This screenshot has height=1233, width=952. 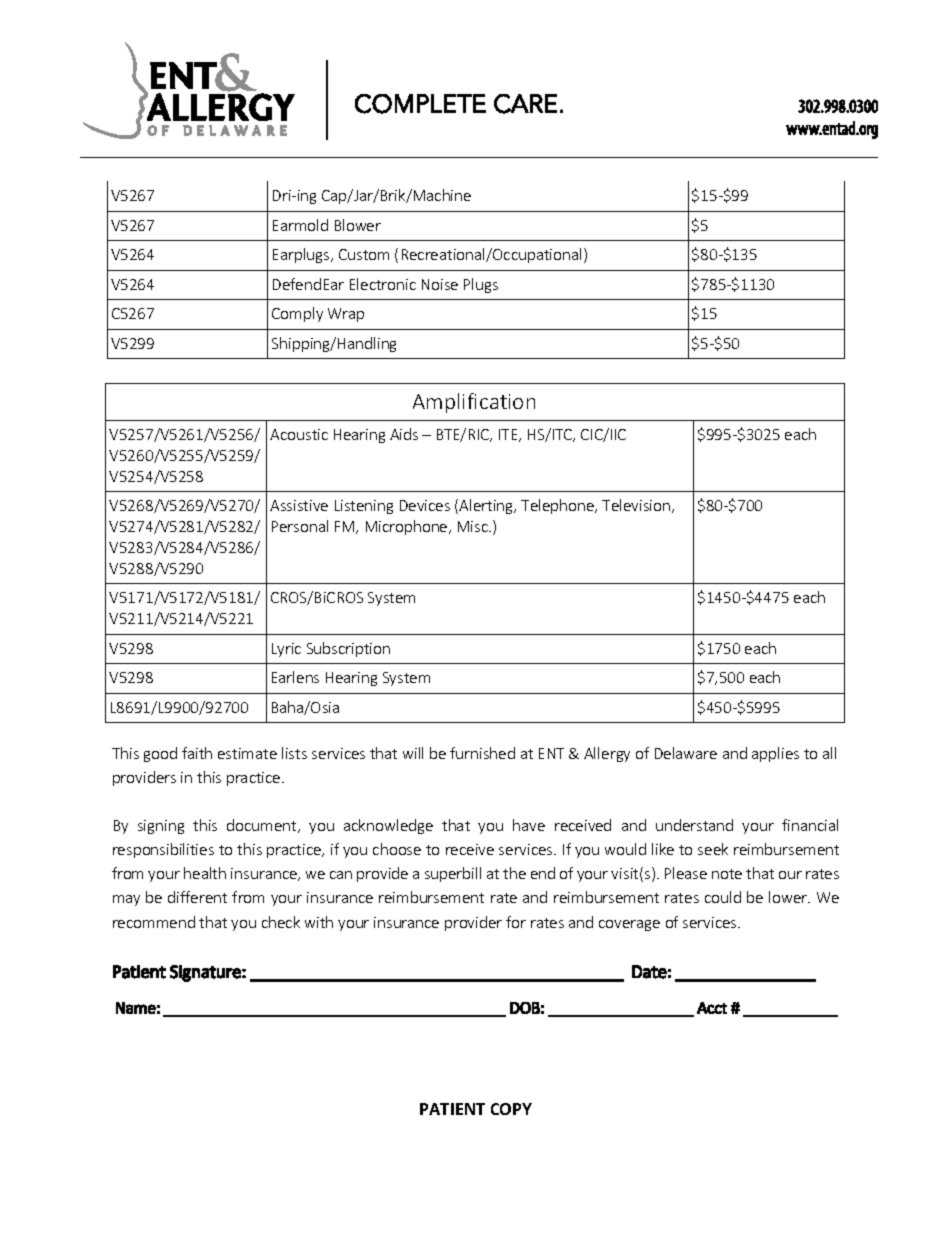 I want to click on Comply, so click(x=297, y=314).
